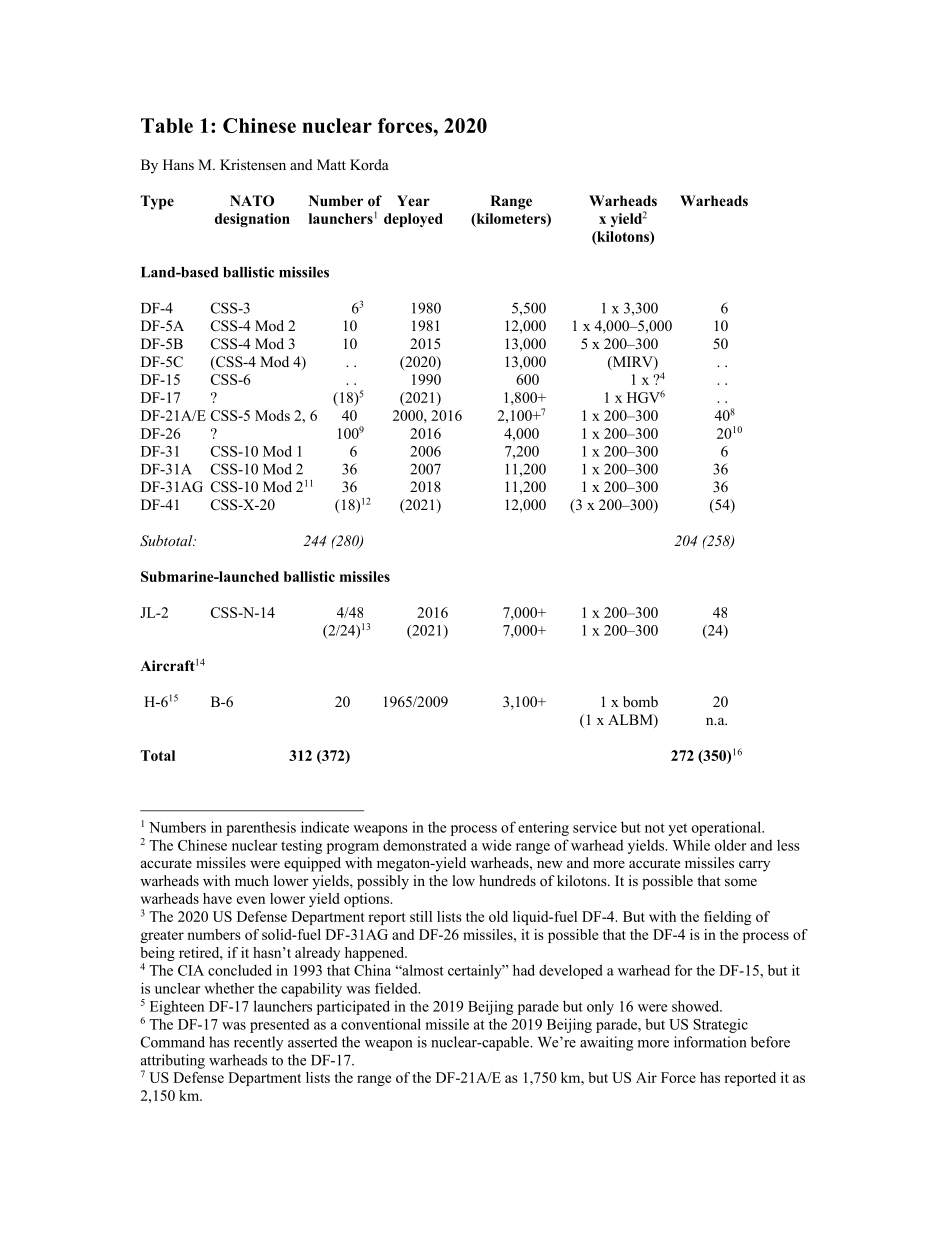 Image resolution: width=952 pixels, height=1233 pixels. I want to click on bomb, so click(640, 701).
